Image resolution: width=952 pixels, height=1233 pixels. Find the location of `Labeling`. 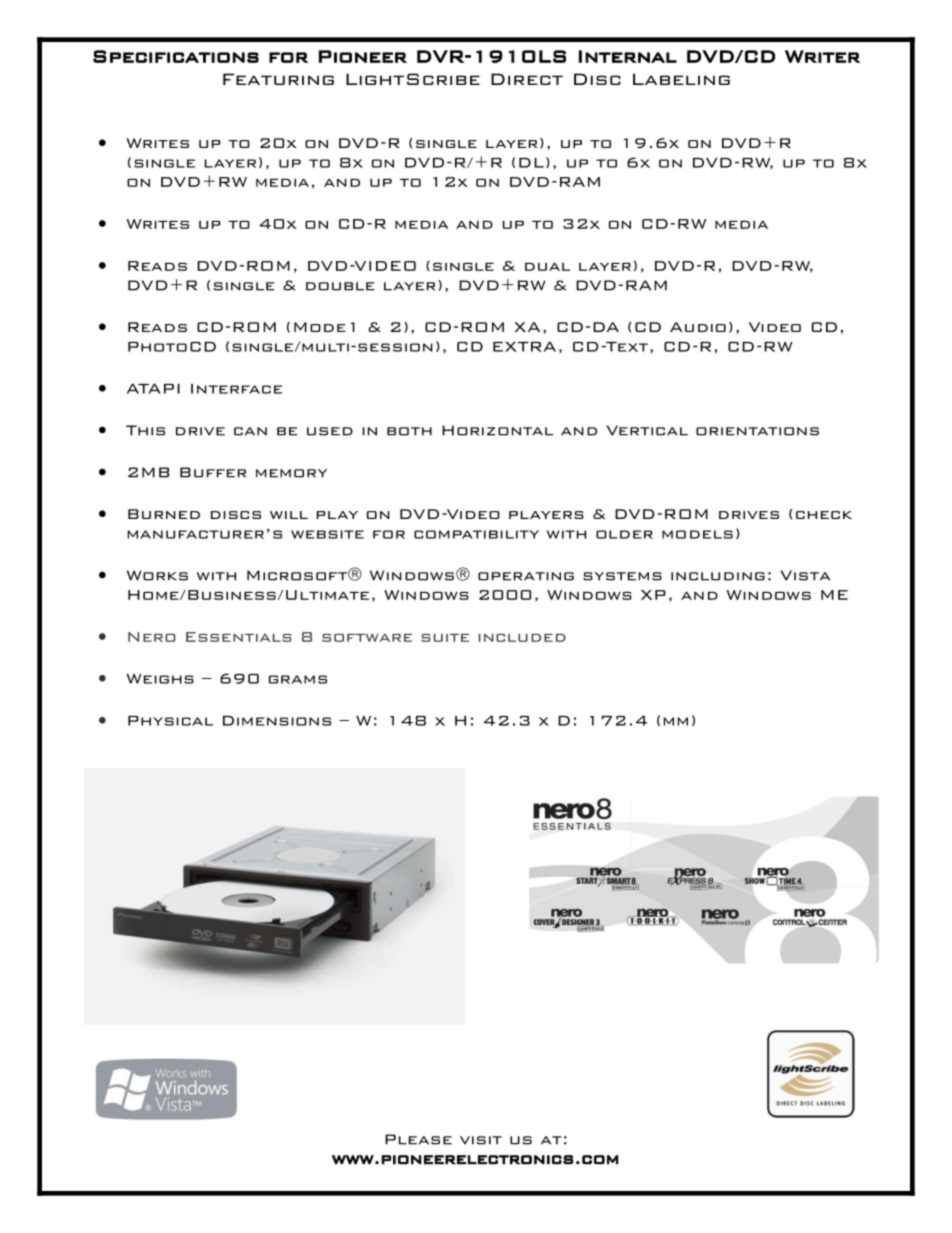

Labeling is located at coordinates (681, 79).
